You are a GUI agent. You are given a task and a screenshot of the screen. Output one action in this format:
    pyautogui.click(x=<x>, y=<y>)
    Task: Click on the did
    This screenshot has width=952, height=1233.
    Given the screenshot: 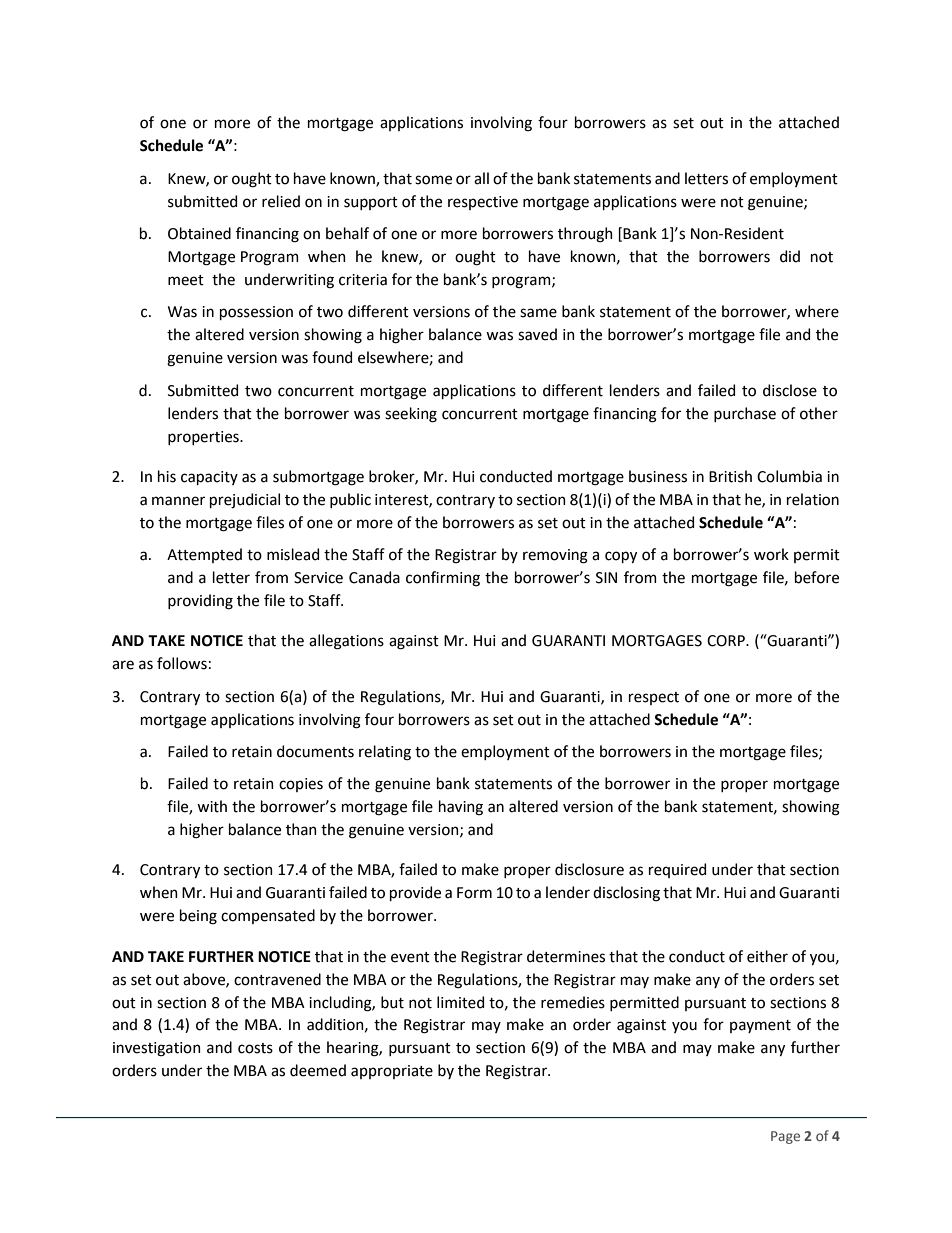 What is the action you would take?
    pyautogui.click(x=790, y=256)
